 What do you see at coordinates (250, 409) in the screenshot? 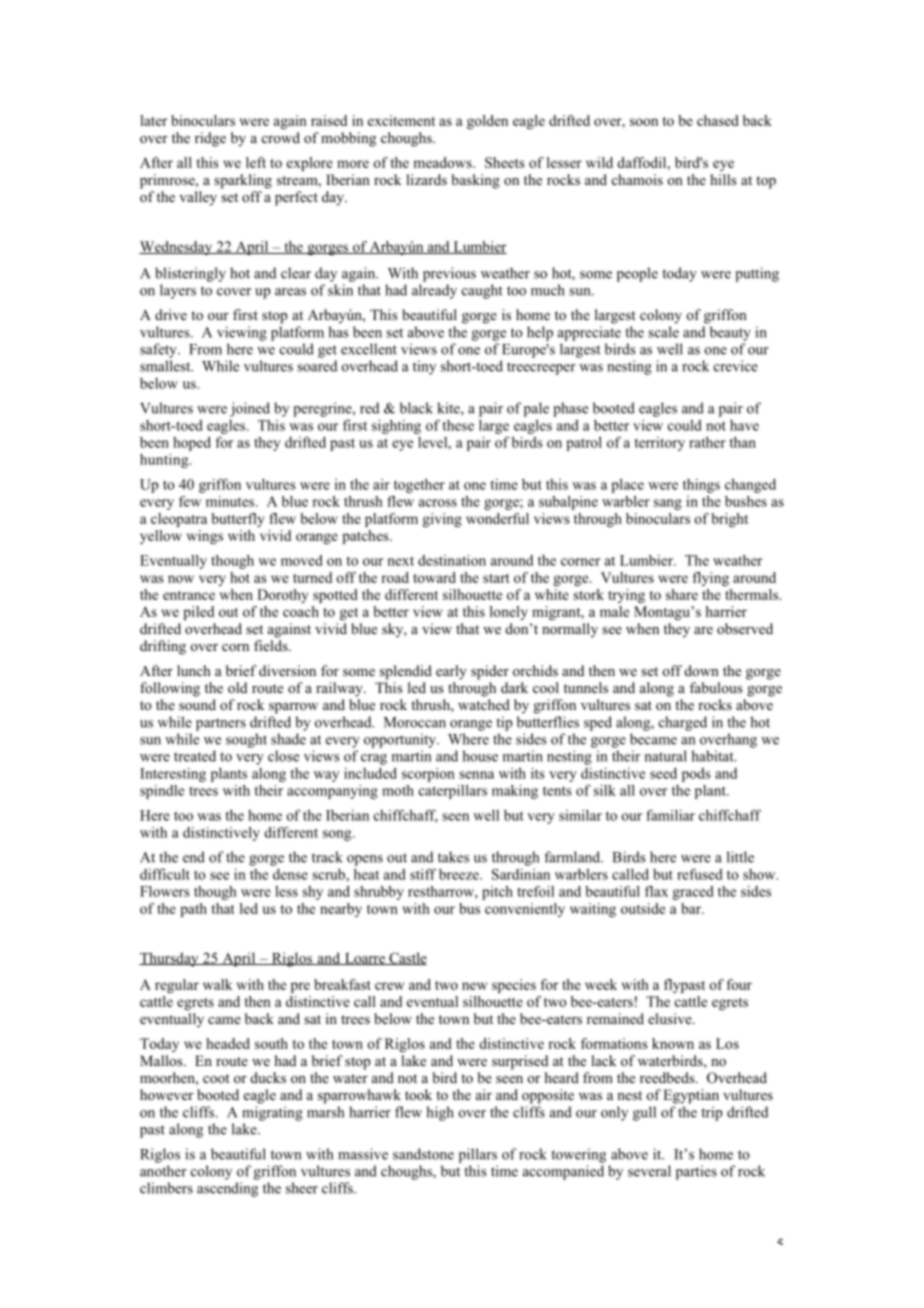
I see `joined` at bounding box center [250, 409].
